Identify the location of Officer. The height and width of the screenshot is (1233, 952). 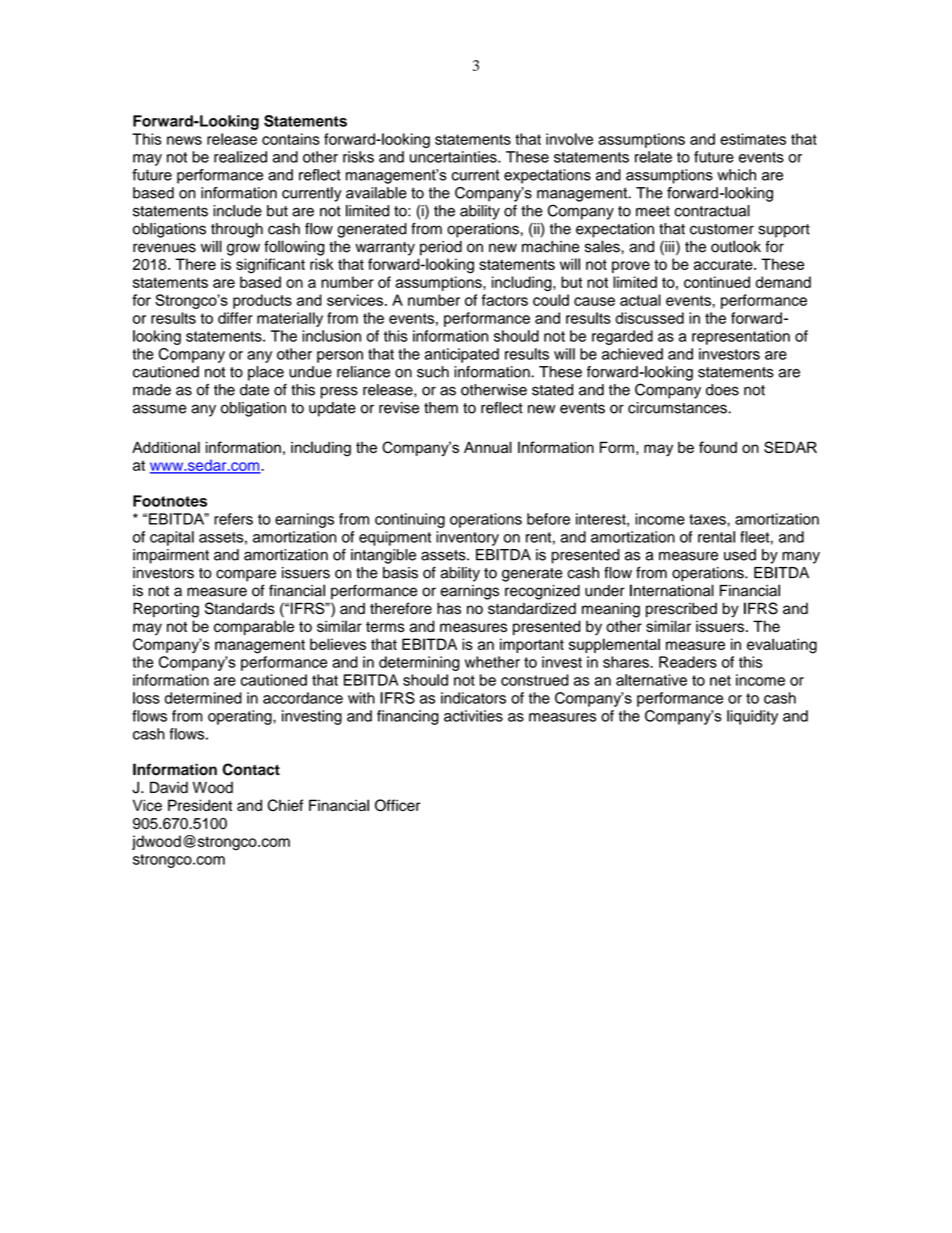
(397, 805).
